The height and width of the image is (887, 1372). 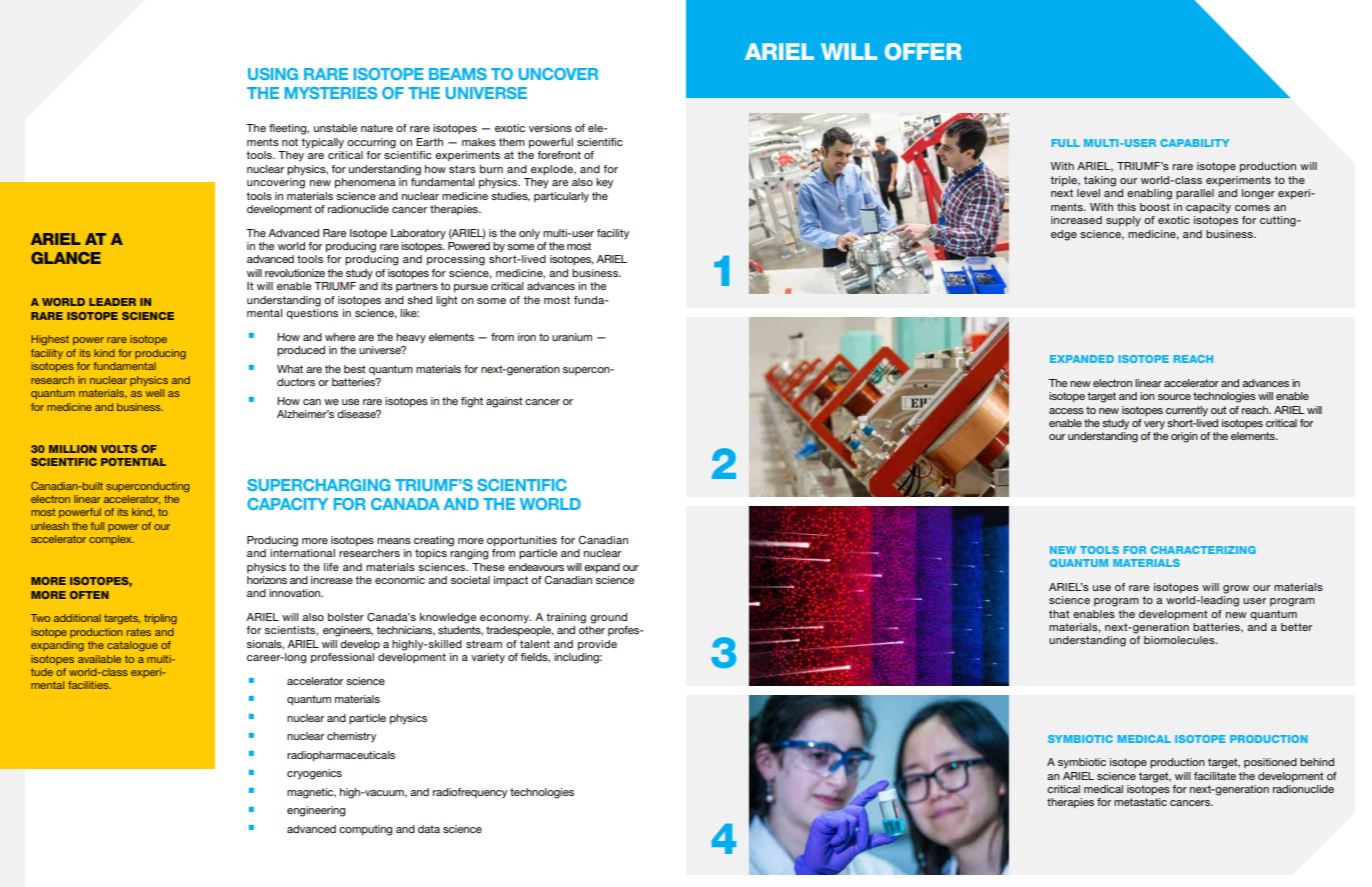 I want to click on CAPABILITY, so click(x=1194, y=143).
